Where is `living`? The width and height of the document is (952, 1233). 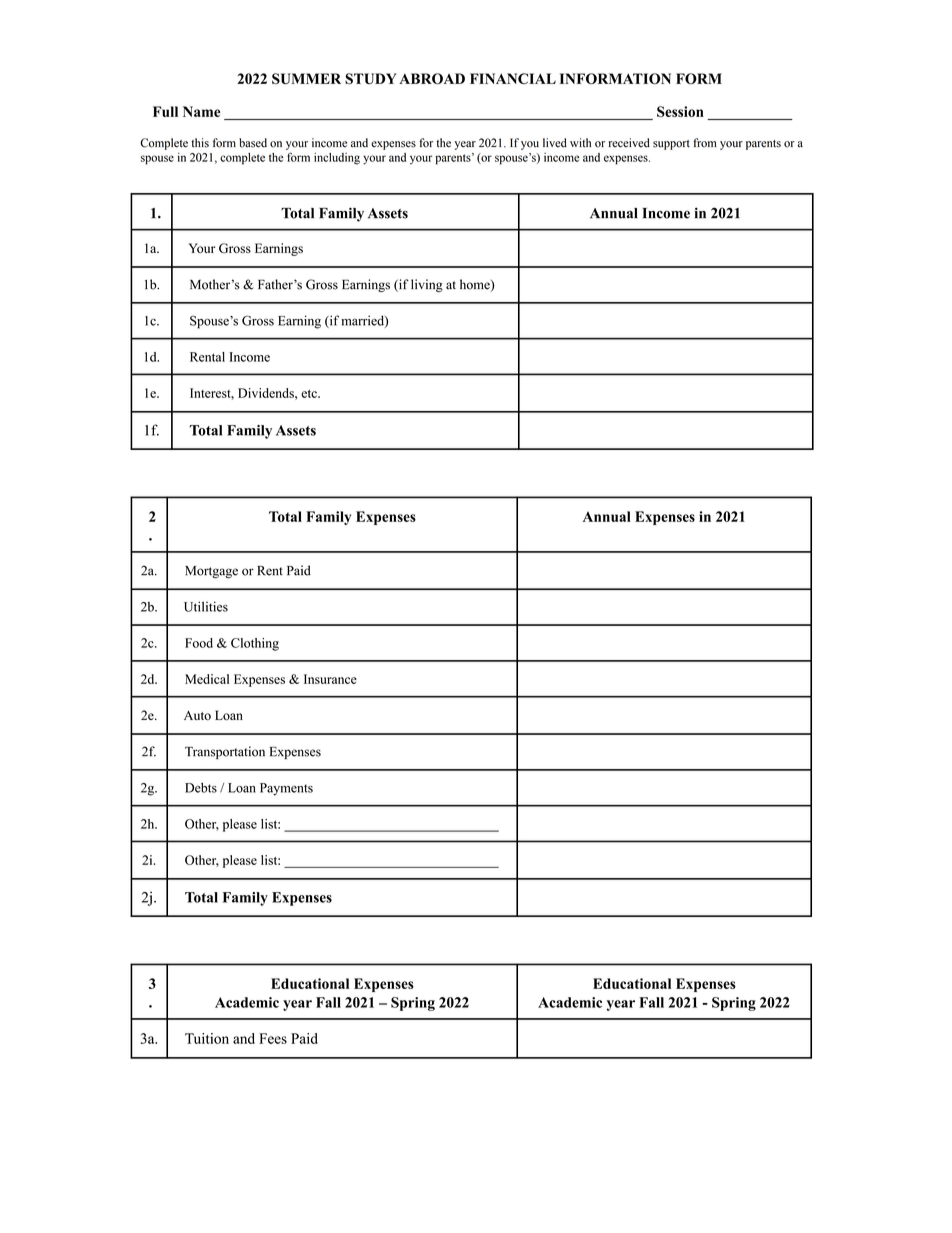 living is located at coordinates (427, 285).
